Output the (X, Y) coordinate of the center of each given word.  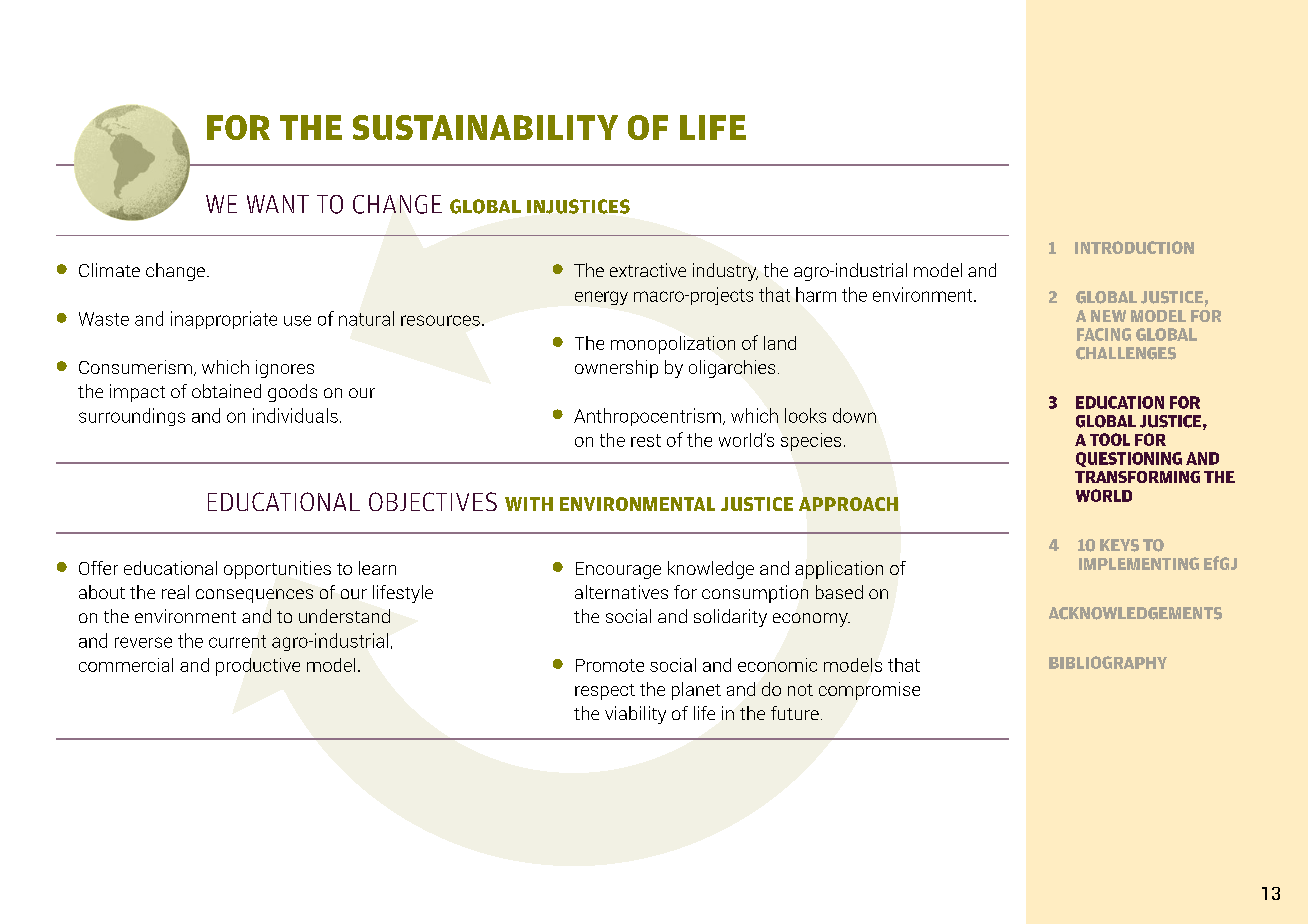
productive (258, 667)
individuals (295, 415)
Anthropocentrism (647, 417)
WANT (278, 204)
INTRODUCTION (1134, 247)
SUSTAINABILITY (485, 127)
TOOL (1110, 439)
